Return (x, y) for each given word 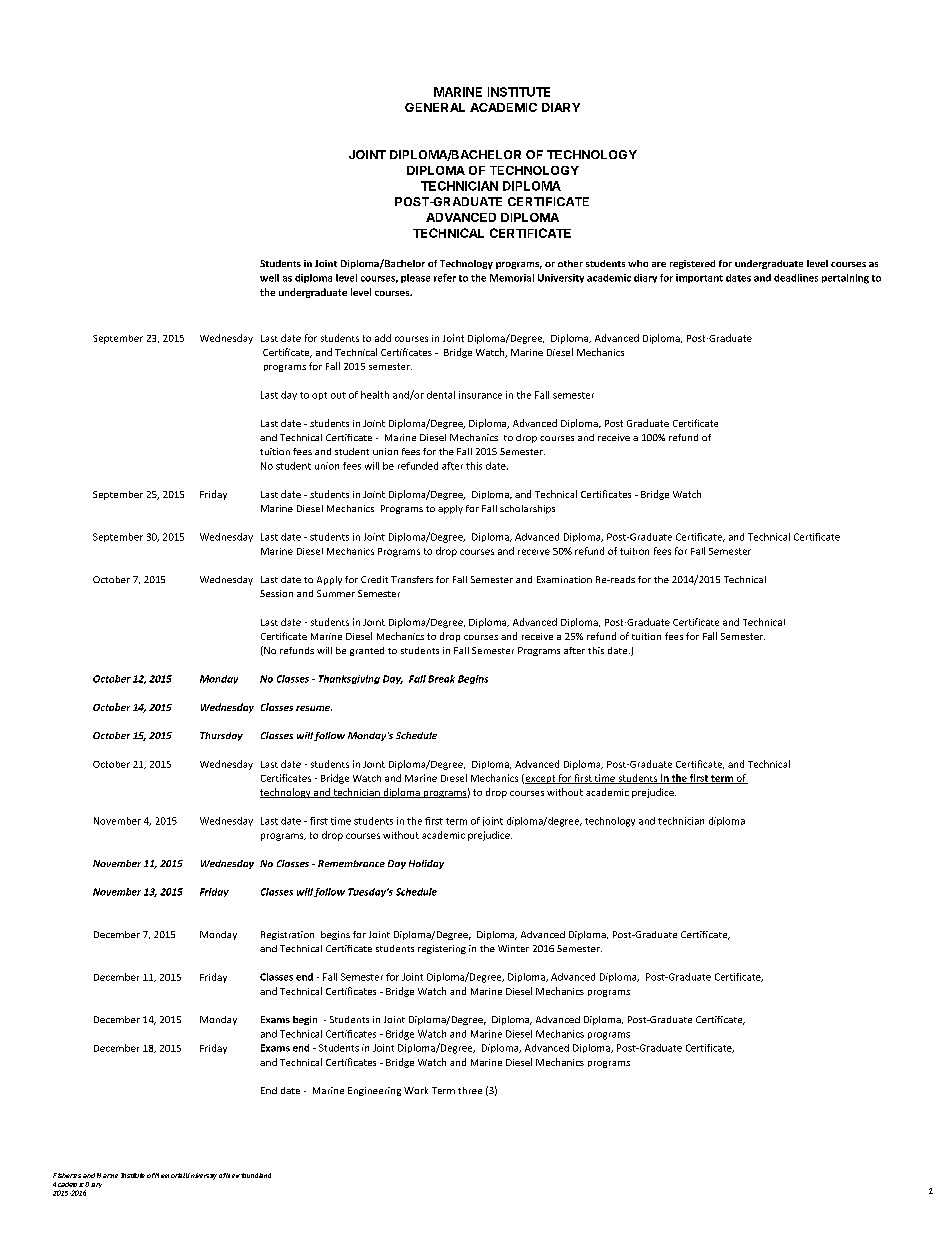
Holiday (426, 864)
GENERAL (435, 107)
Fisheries (67, 1175)
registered (692, 264)
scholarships (527, 509)
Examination (564, 579)
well (269, 278)
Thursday (221, 736)
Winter (513, 948)
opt (319, 396)
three (470, 1090)
